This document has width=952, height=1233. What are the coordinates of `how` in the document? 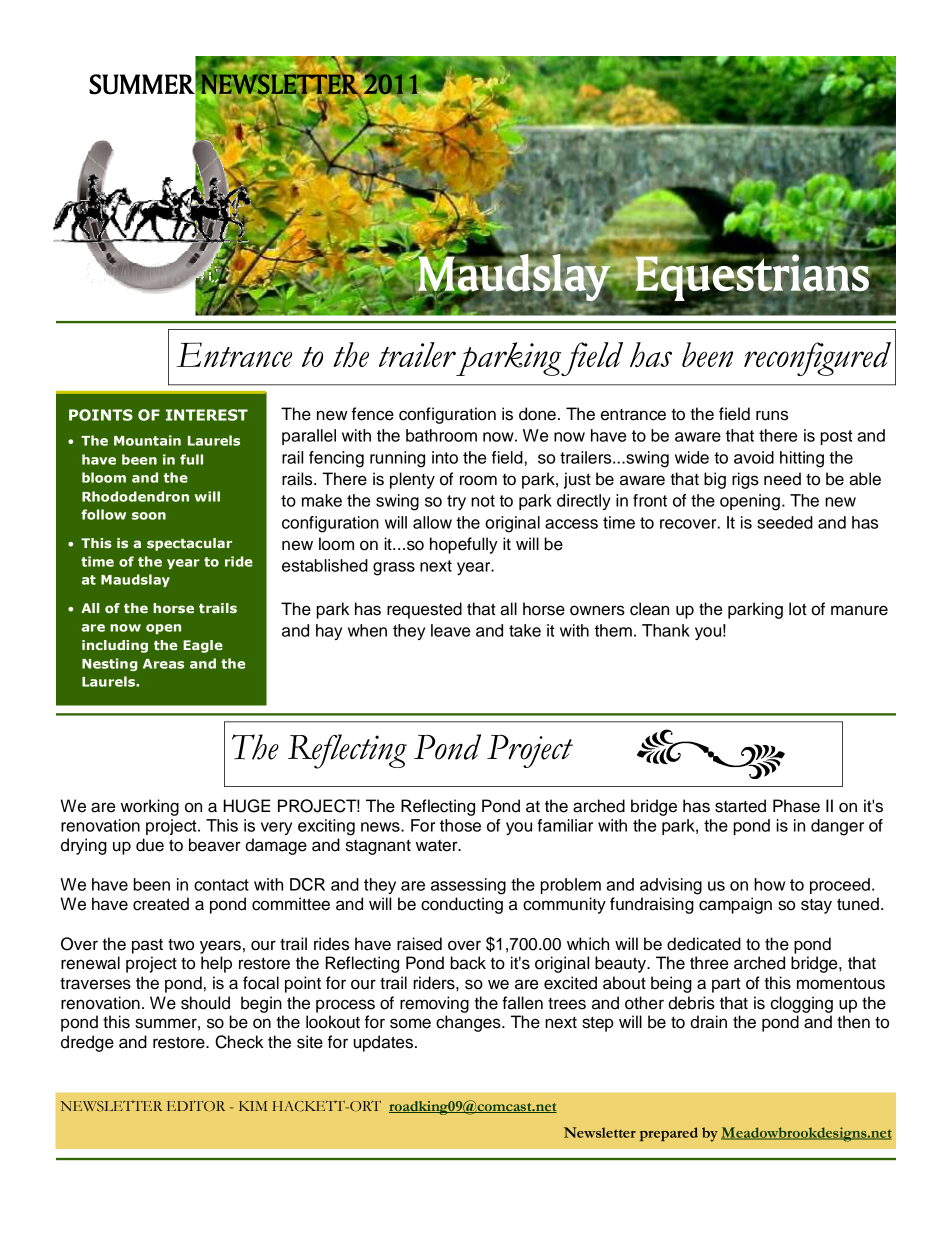 It's located at (769, 884).
